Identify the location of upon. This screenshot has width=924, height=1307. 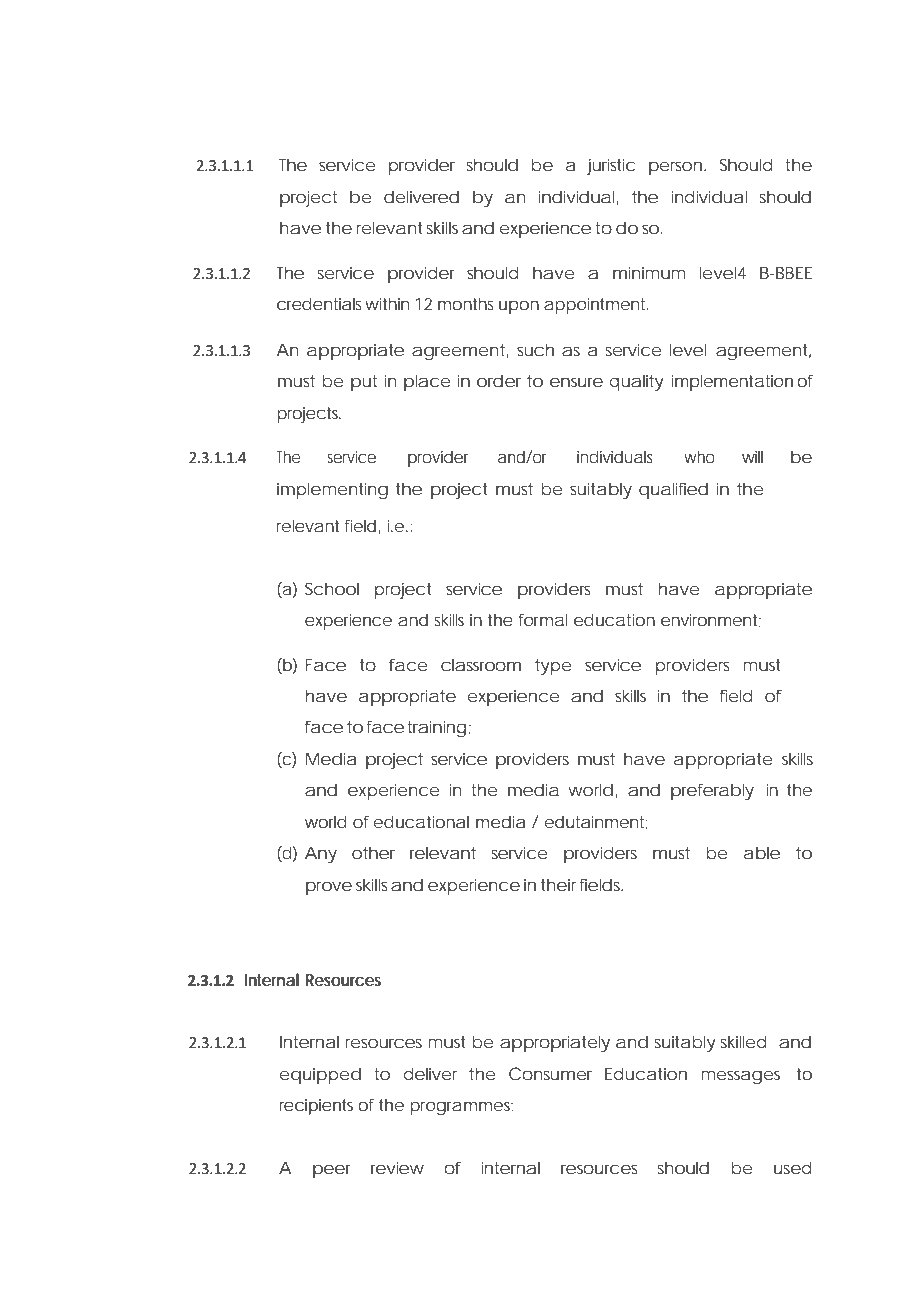
(519, 307).
